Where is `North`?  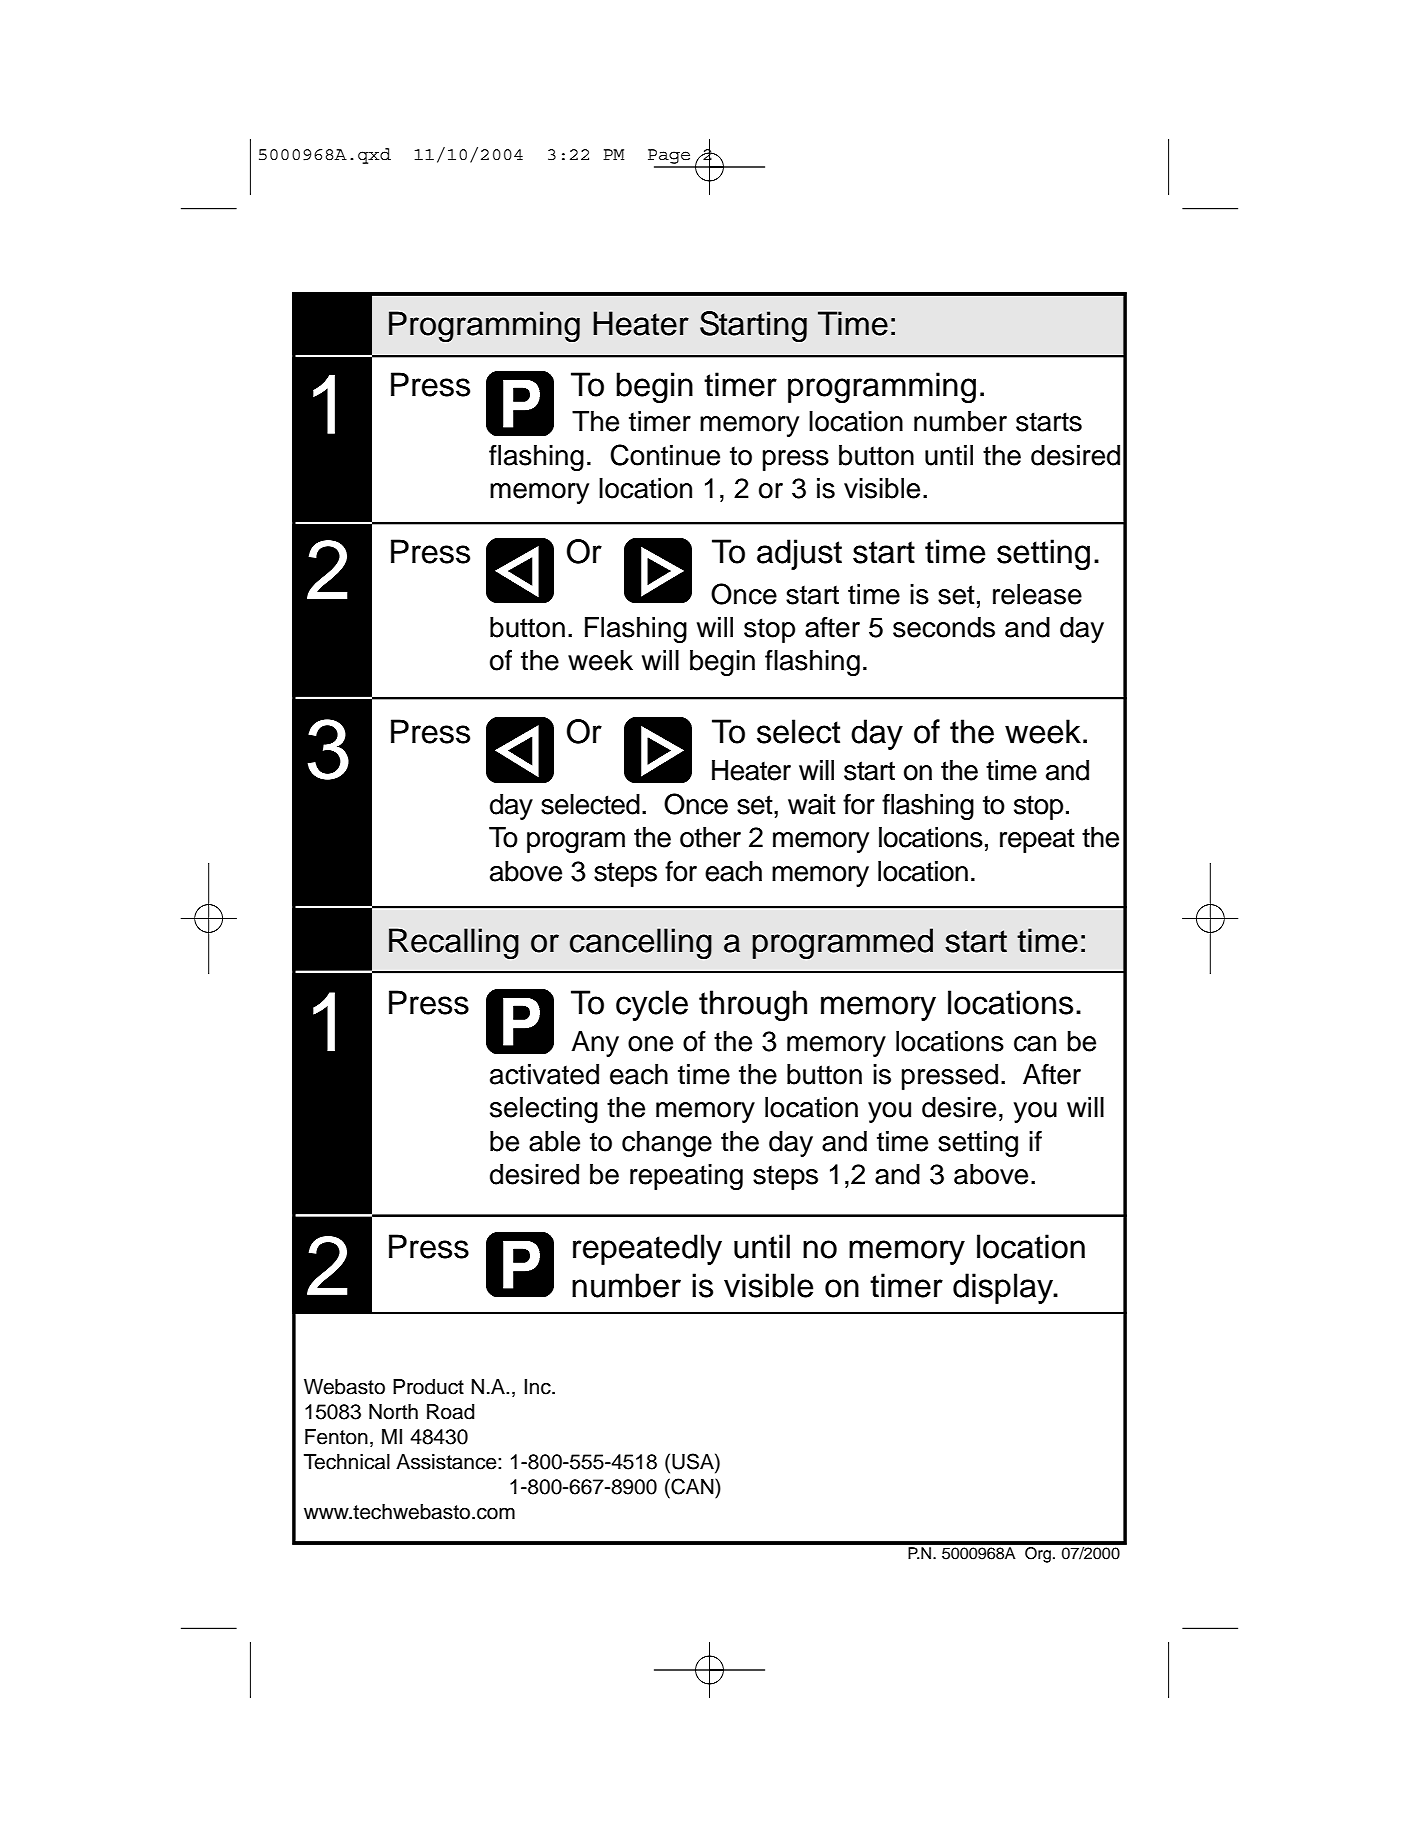 North is located at coordinates (393, 1412).
